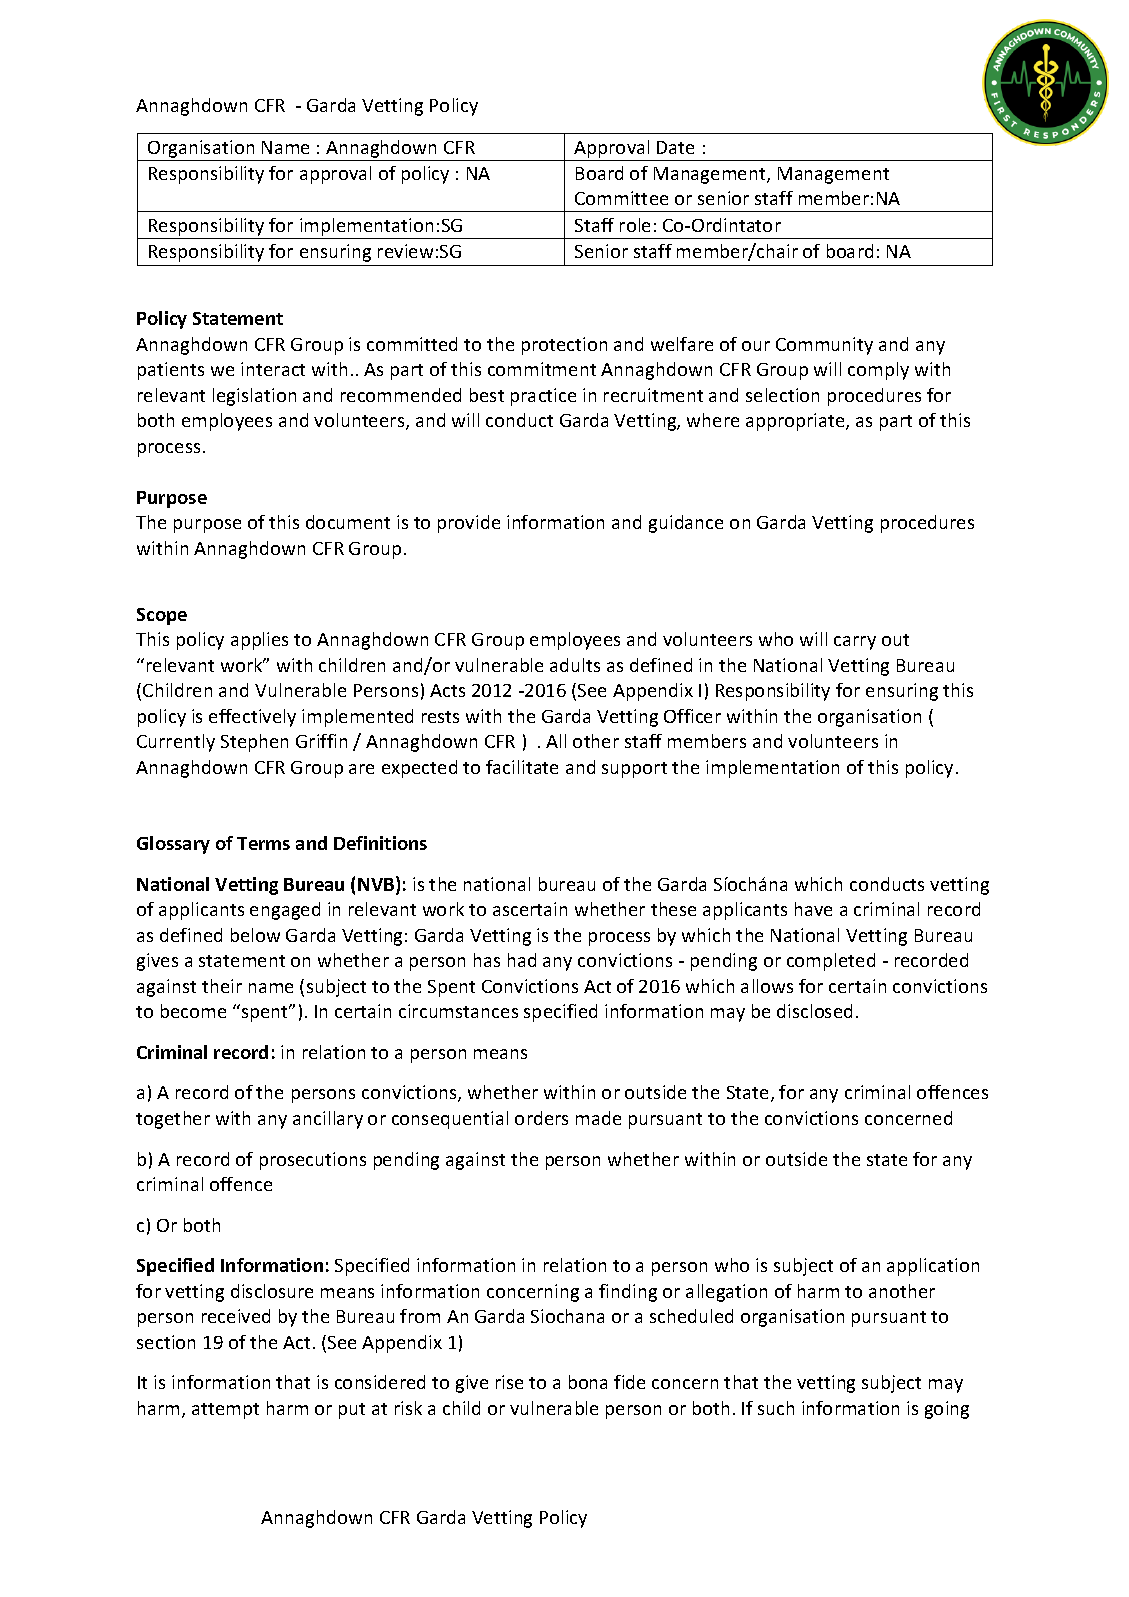 This page has width=1129, height=1597. What do you see at coordinates (814, 1011) in the page?
I see `disclosed` at bounding box center [814, 1011].
